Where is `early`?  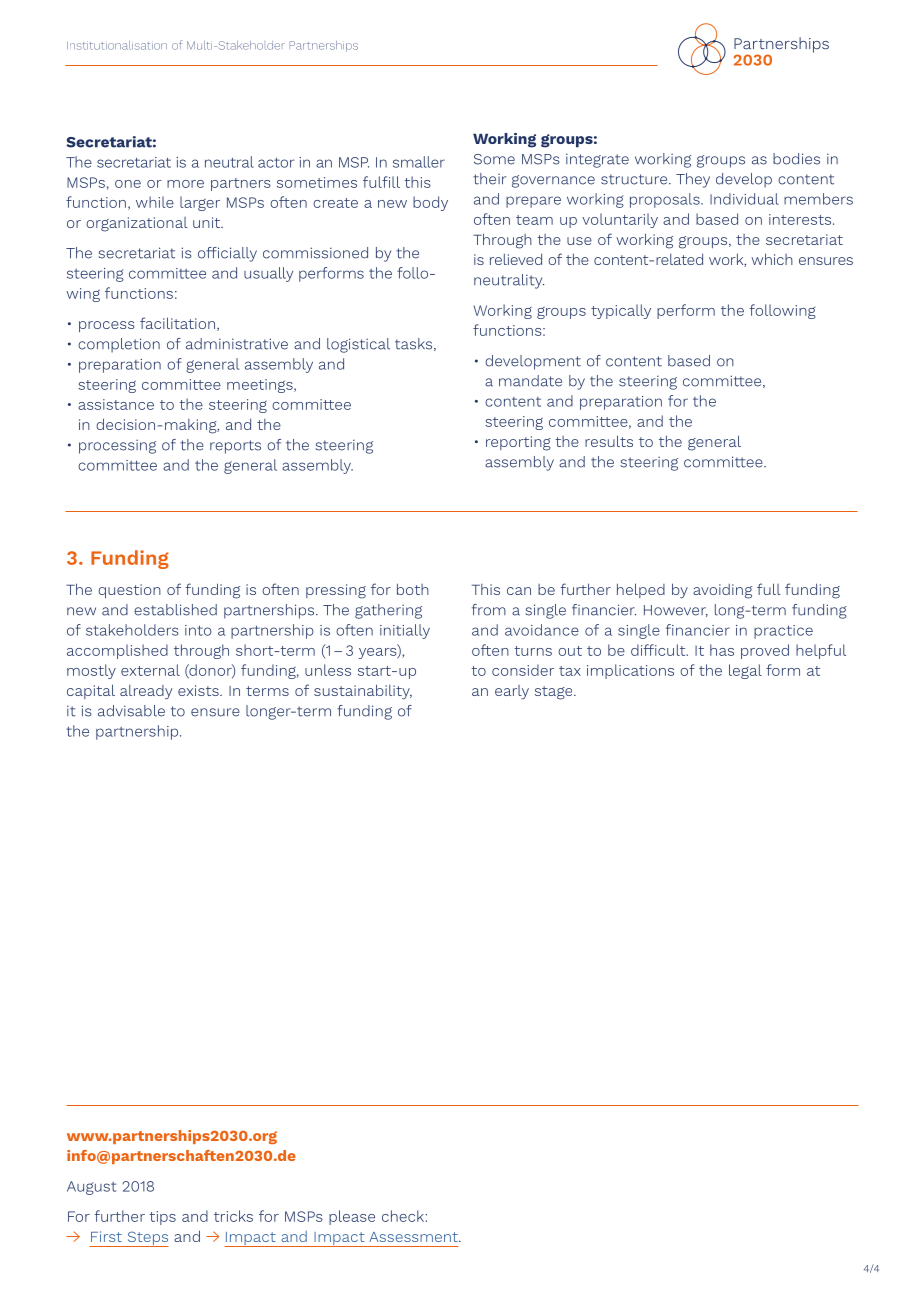 early is located at coordinates (512, 692).
